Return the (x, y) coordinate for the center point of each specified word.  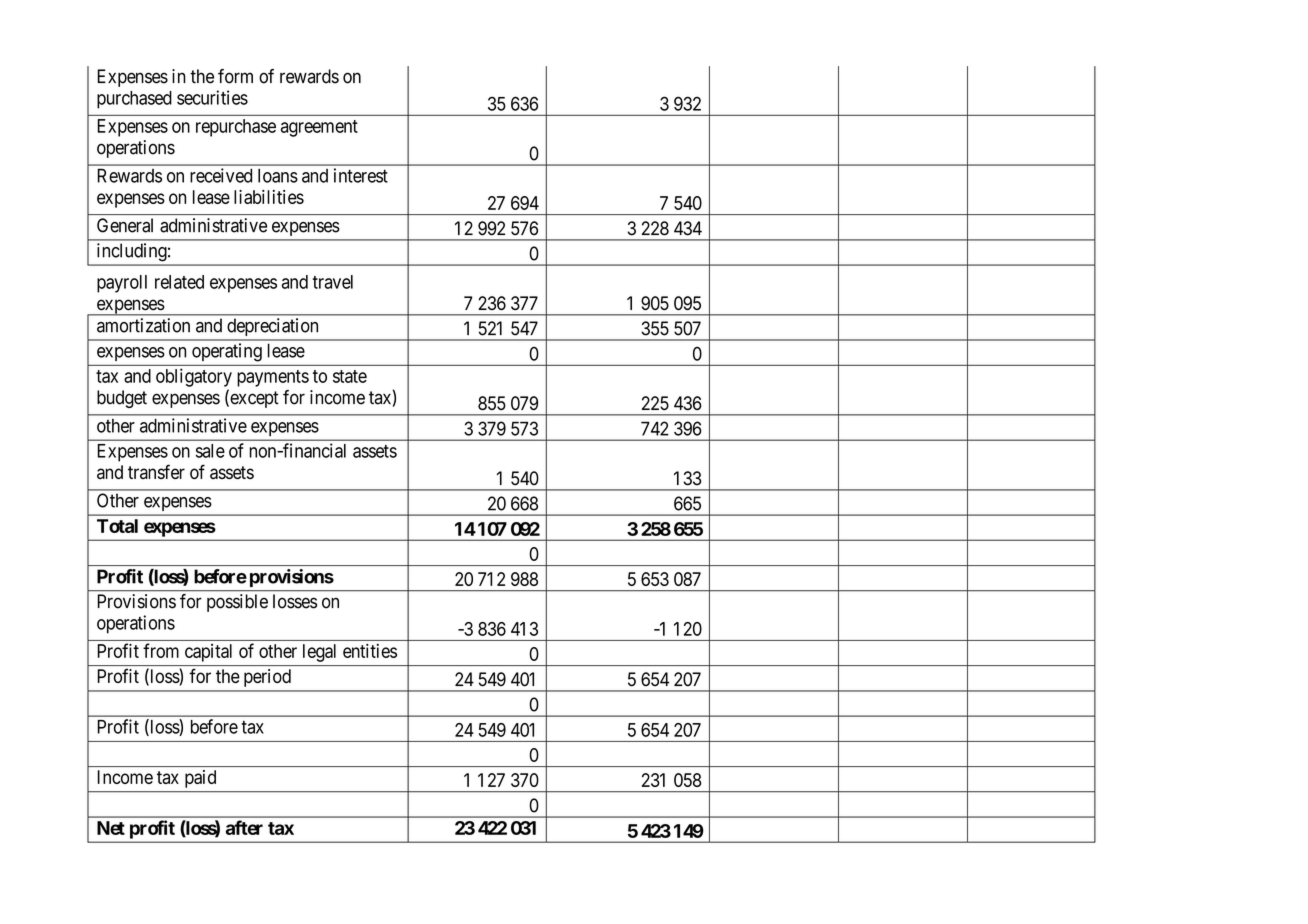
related (179, 282)
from (161, 650)
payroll (122, 284)
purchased (134, 100)
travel (332, 282)
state (350, 376)
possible (237, 603)
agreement (319, 128)
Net (111, 828)
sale (210, 451)
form (235, 76)
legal (319, 653)
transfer (156, 471)
